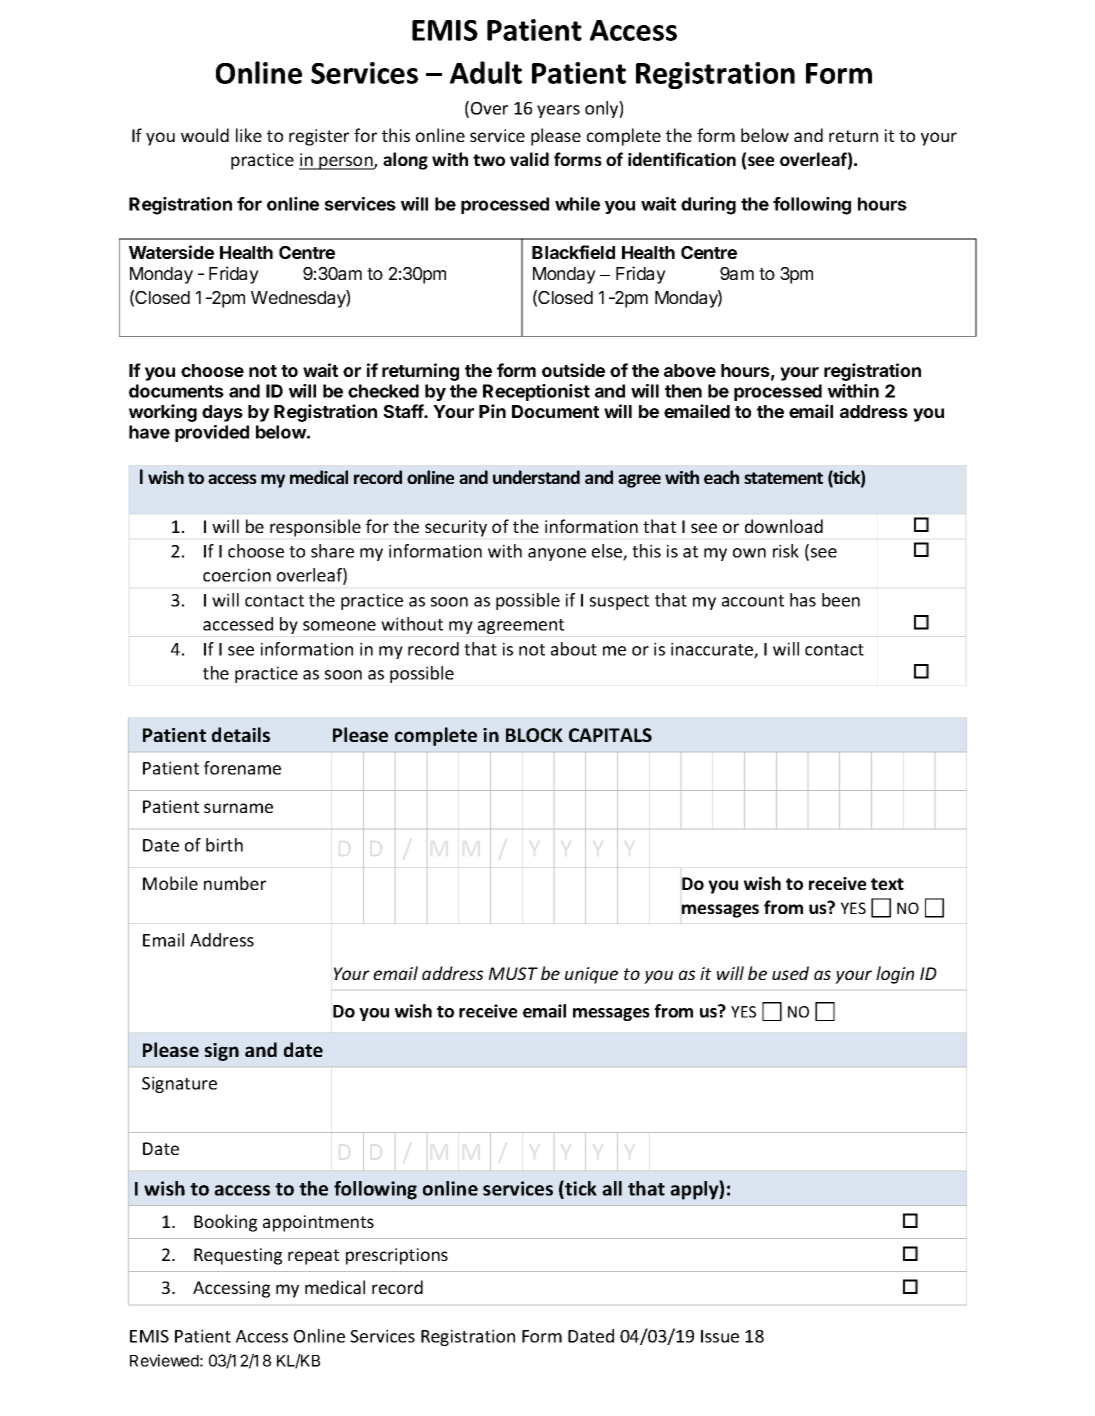 This page has width=1095, height=1416. What do you see at coordinates (397, 1256) in the page?
I see `prescriptions` at bounding box center [397, 1256].
